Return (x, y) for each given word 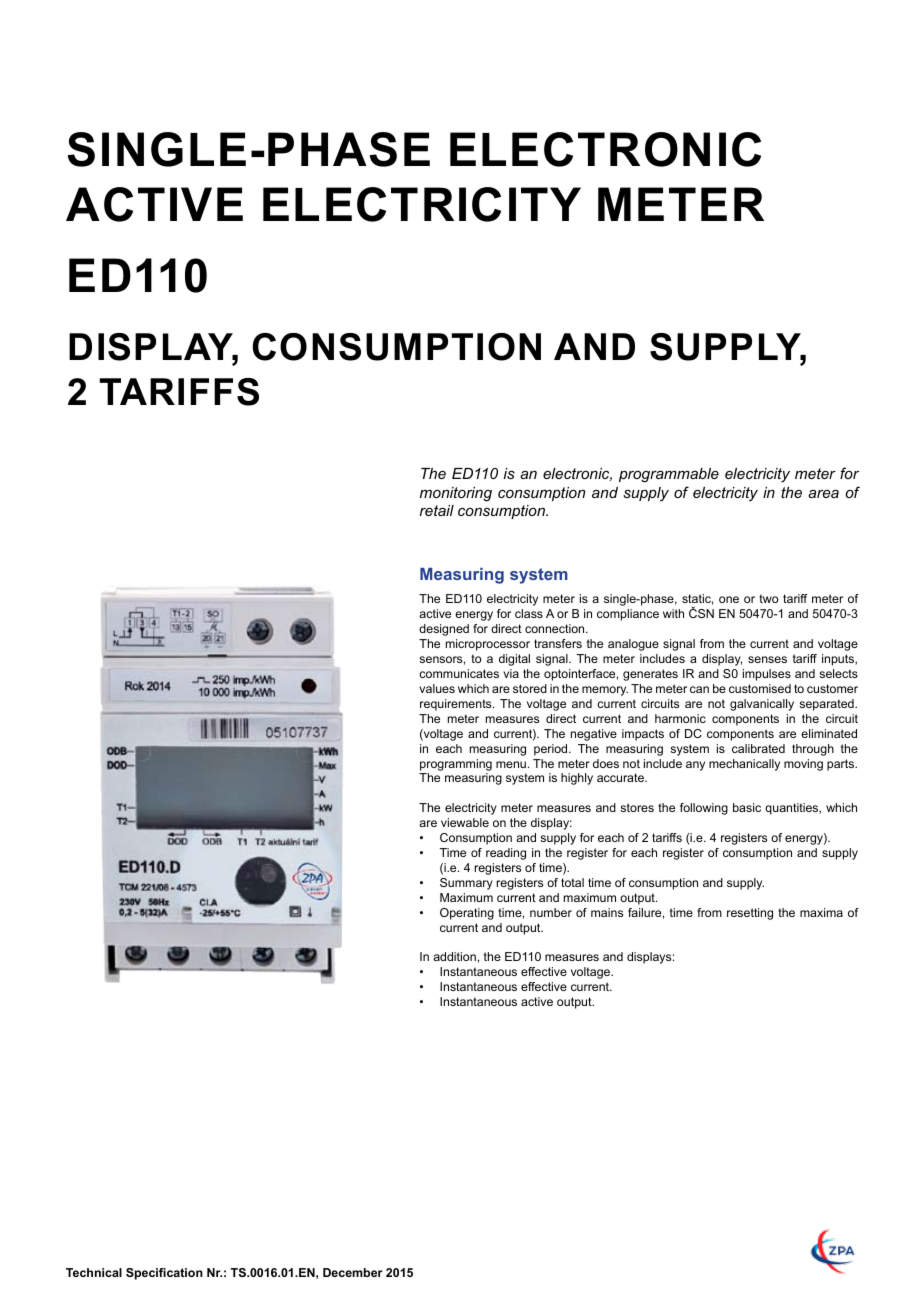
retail (437, 510)
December (353, 1272)
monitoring (456, 494)
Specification (164, 1274)
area (823, 493)
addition (454, 956)
